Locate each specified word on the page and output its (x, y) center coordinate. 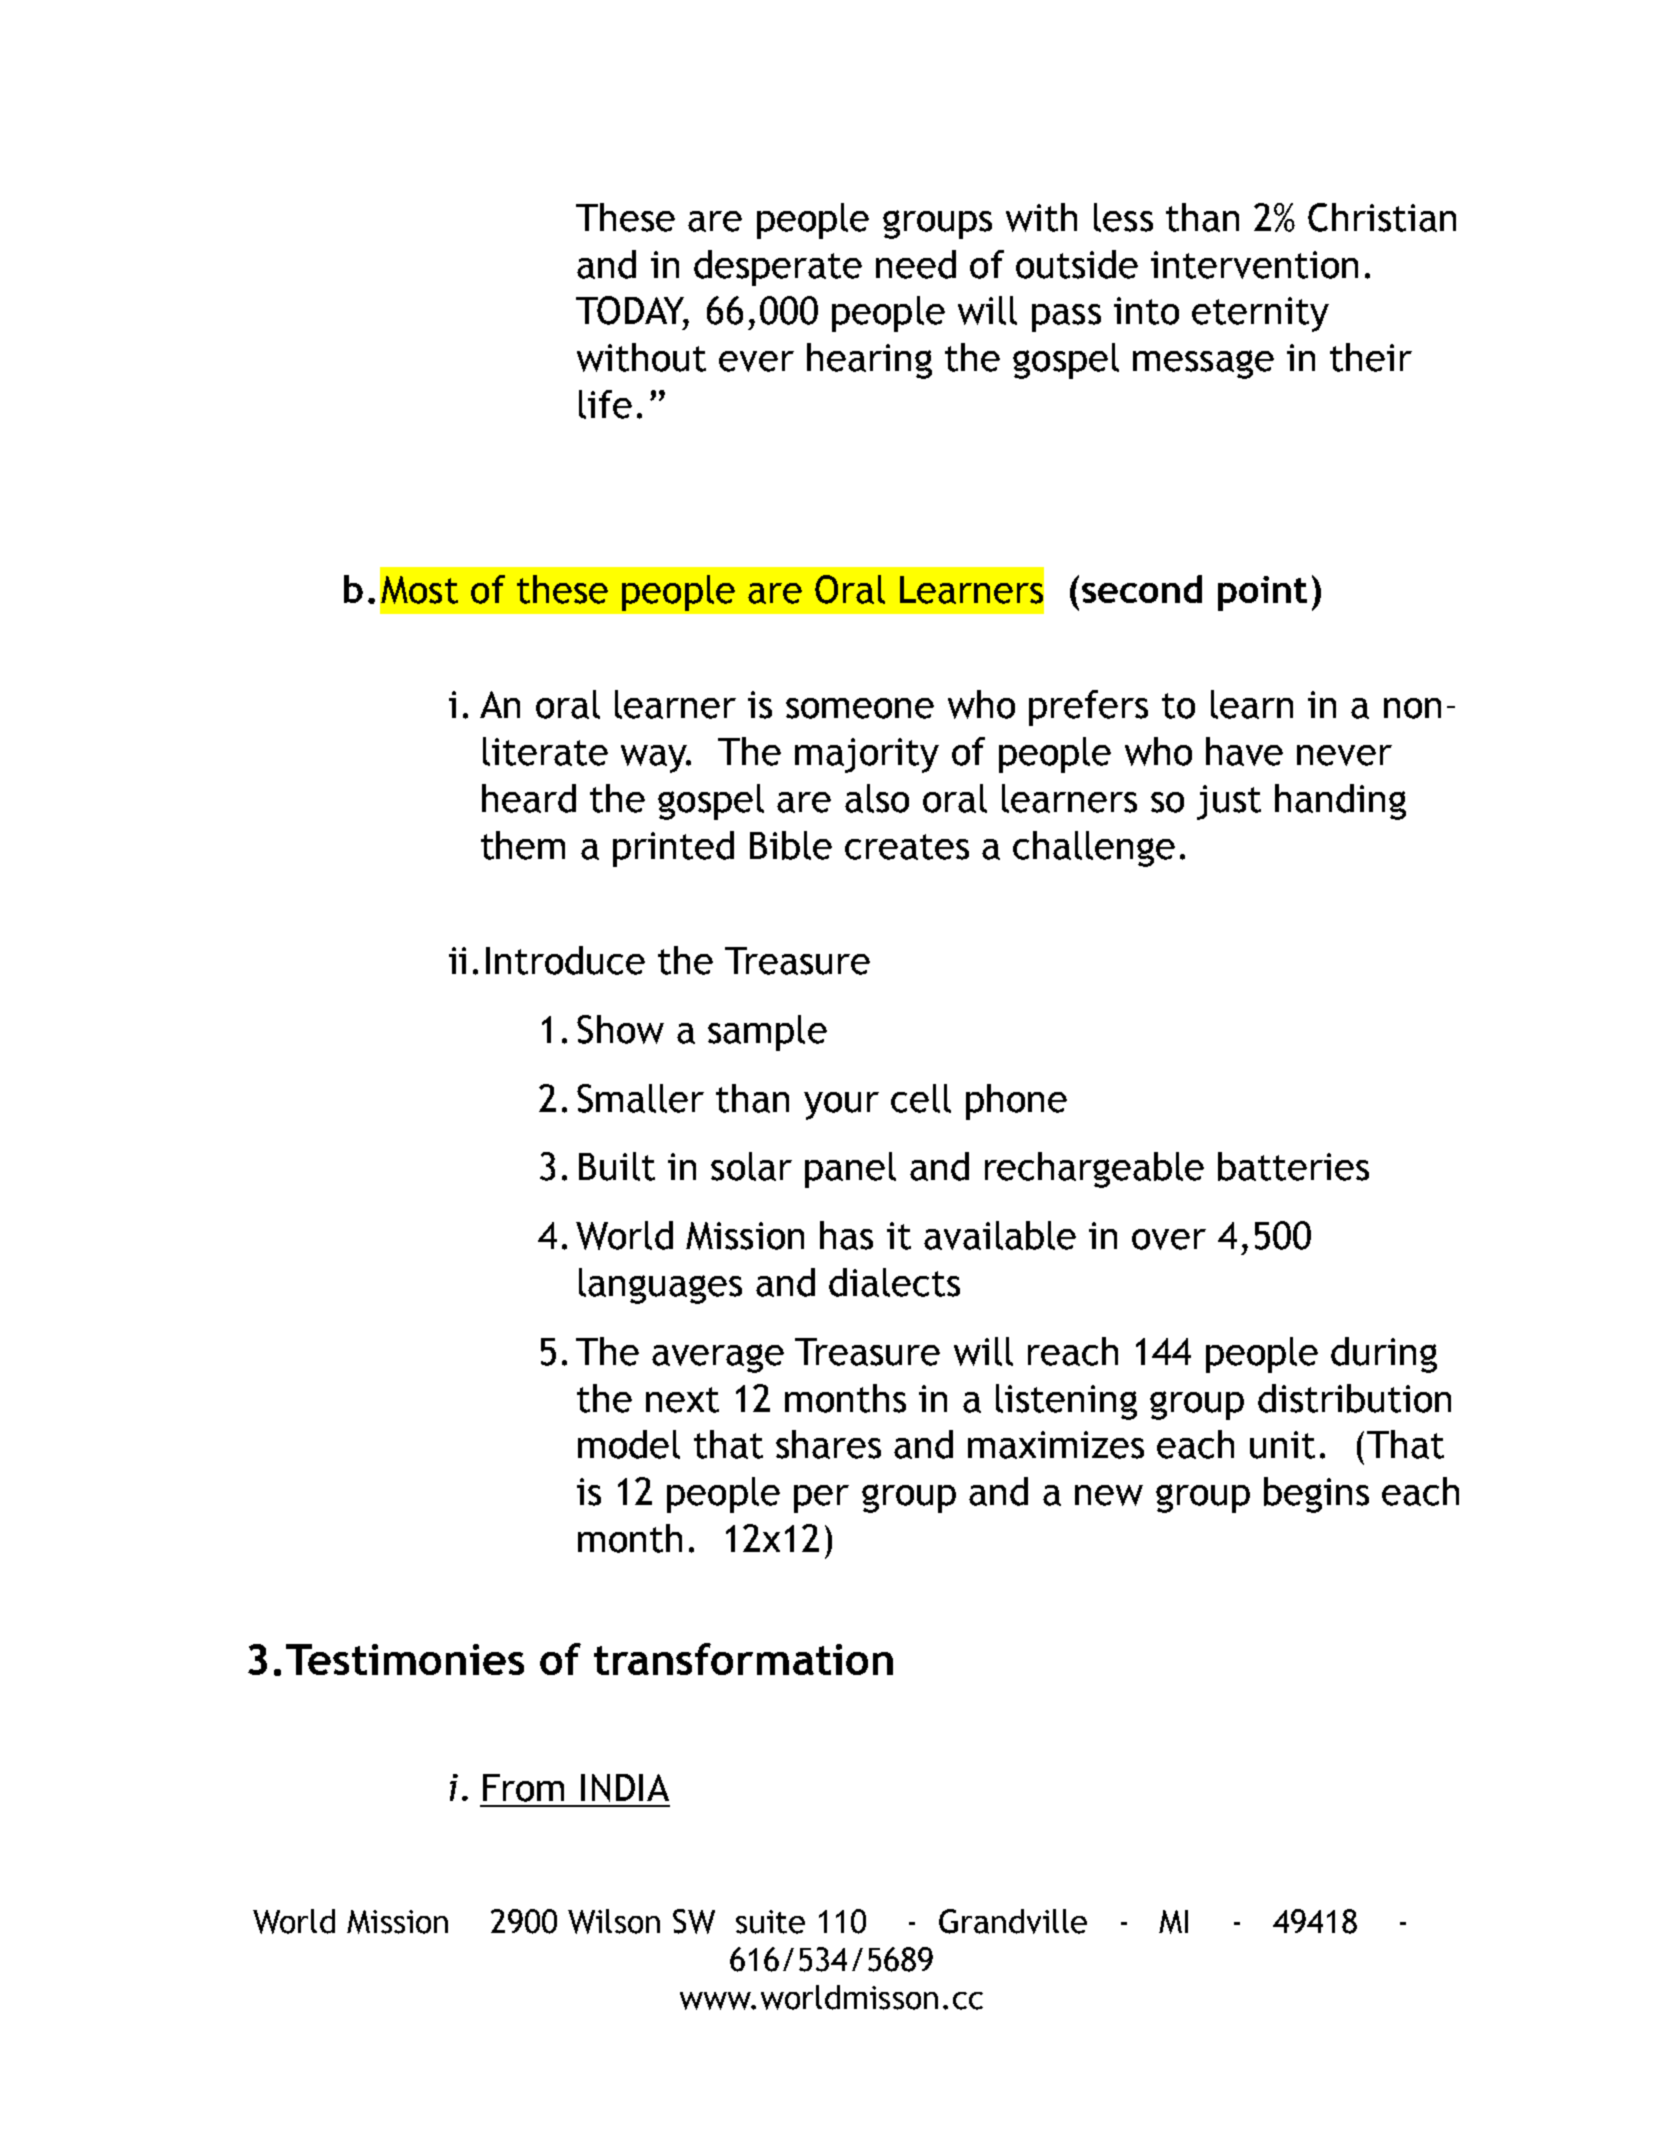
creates (907, 847)
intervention (1254, 265)
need (916, 264)
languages (660, 1286)
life (605, 404)
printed (673, 849)
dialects (894, 1282)
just (1229, 802)
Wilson (614, 1921)
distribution (1354, 1398)
